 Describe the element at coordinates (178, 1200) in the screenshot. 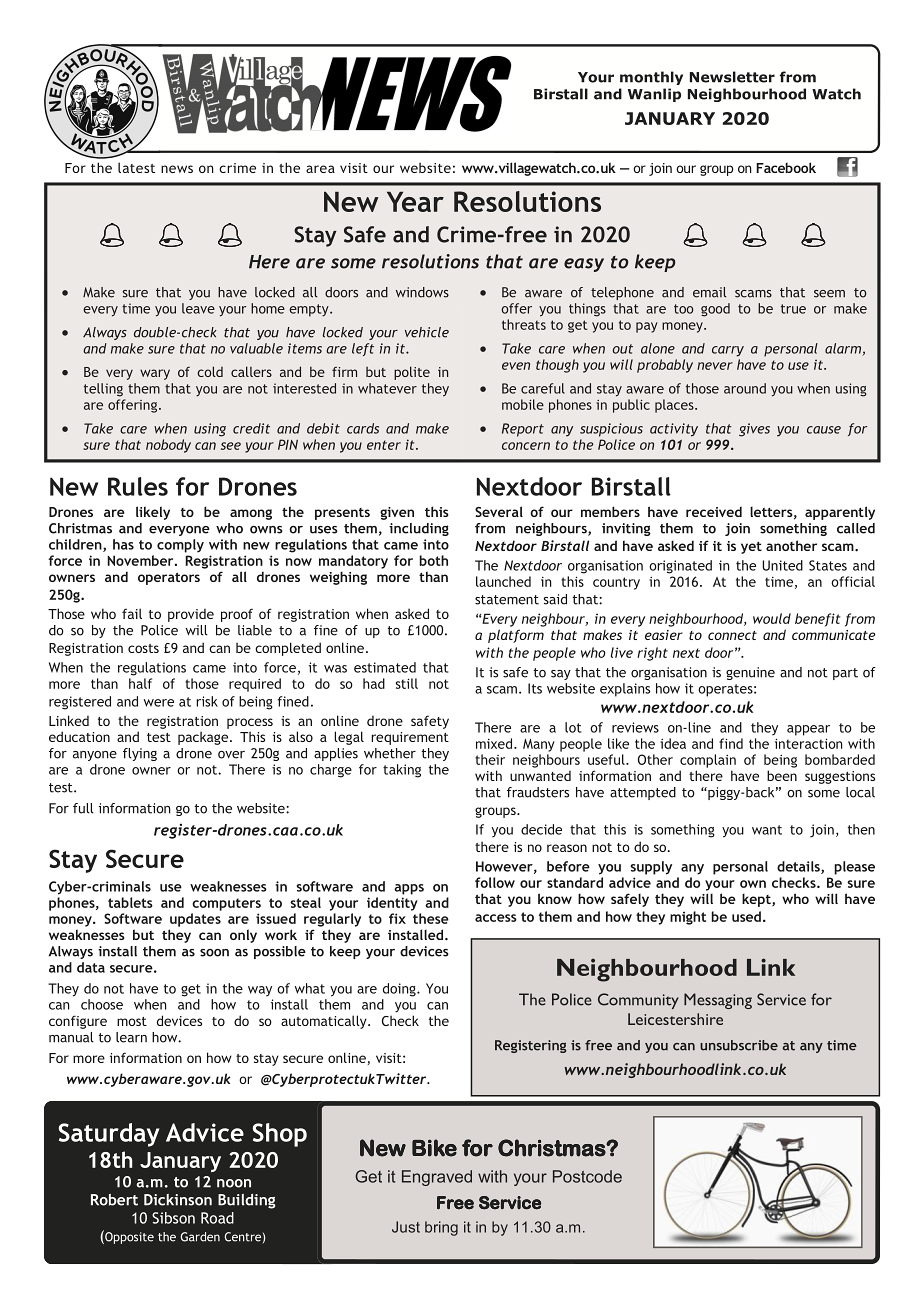

I see `Dickinson` at that location.
